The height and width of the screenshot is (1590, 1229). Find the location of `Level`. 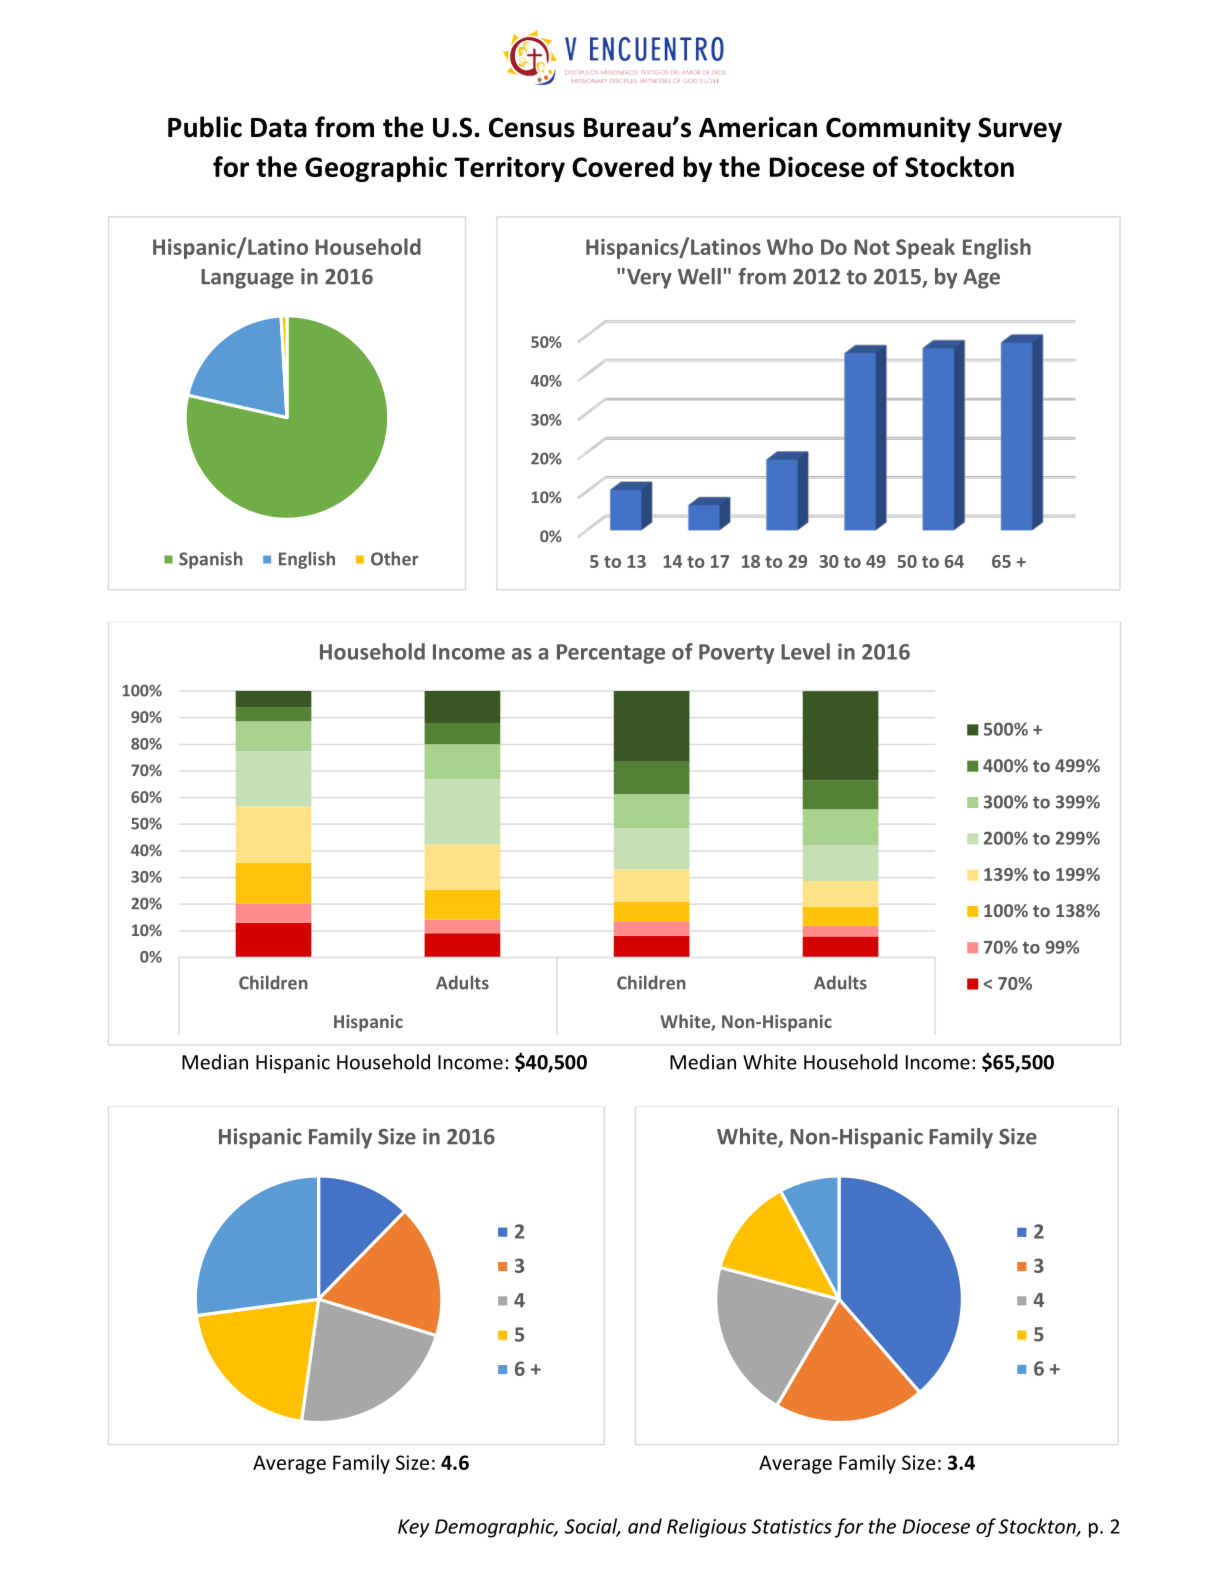

Level is located at coordinates (805, 651).
